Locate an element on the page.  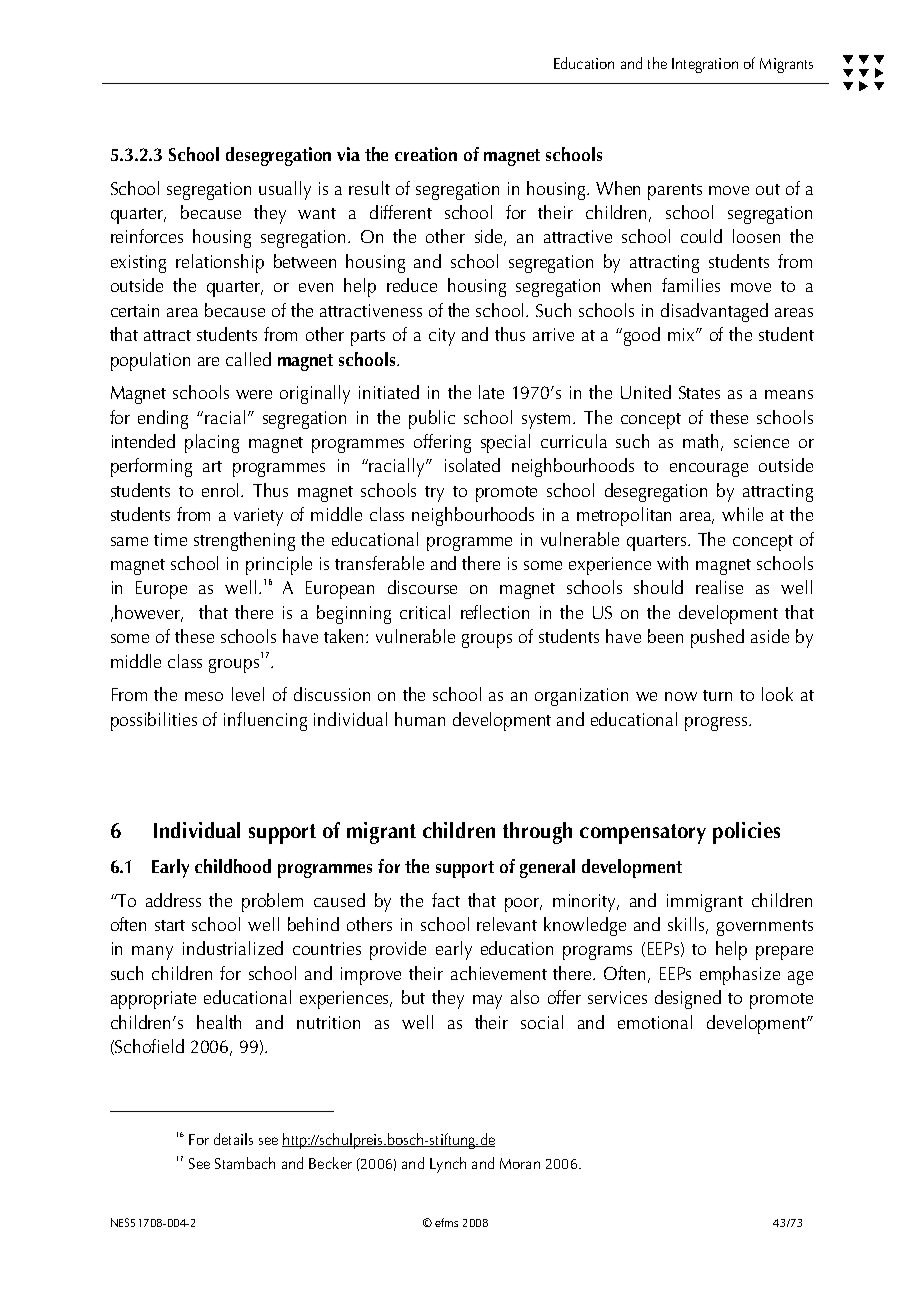
placing is located at coordinates (212, 443).
